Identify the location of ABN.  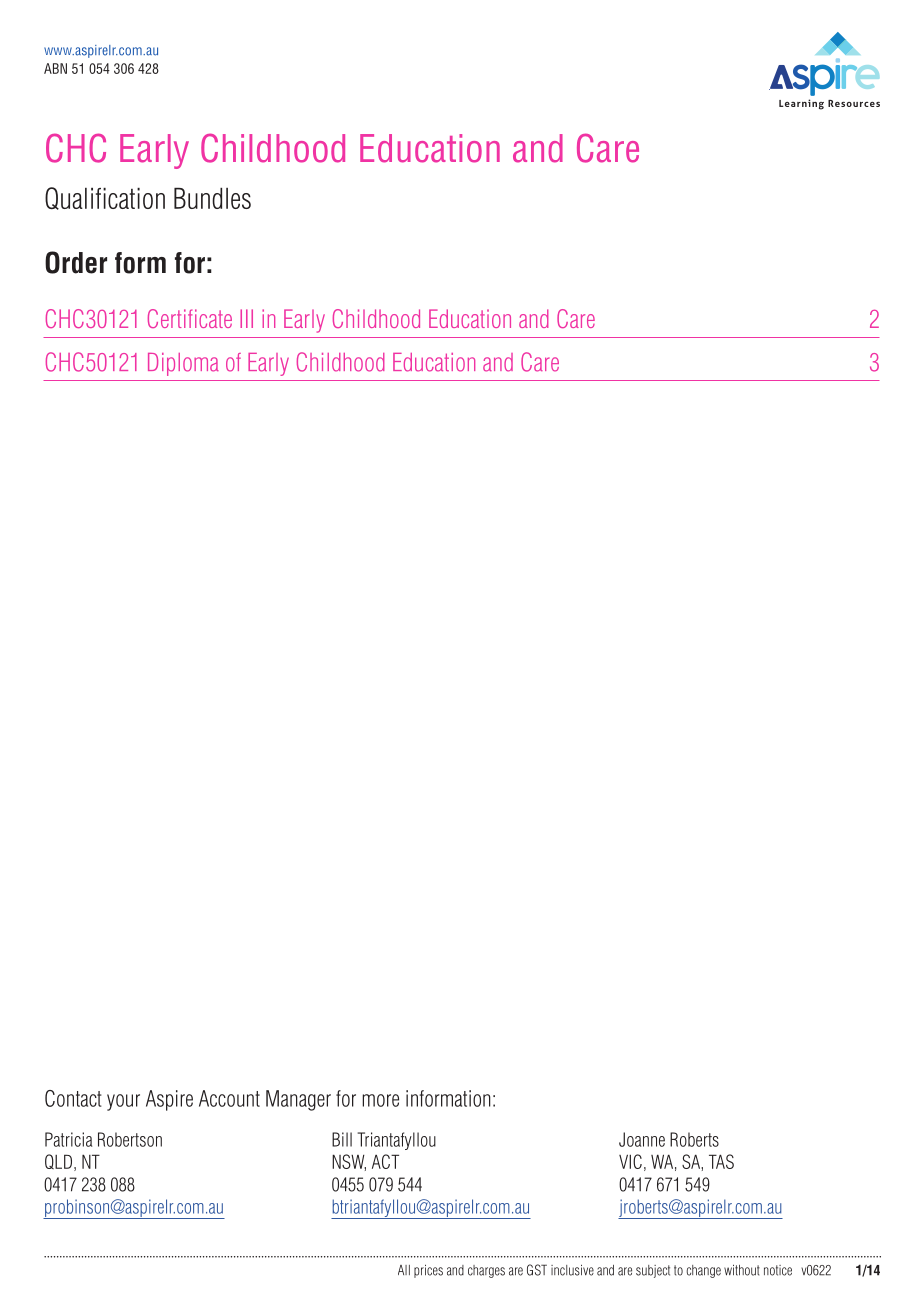
(55, 68).
